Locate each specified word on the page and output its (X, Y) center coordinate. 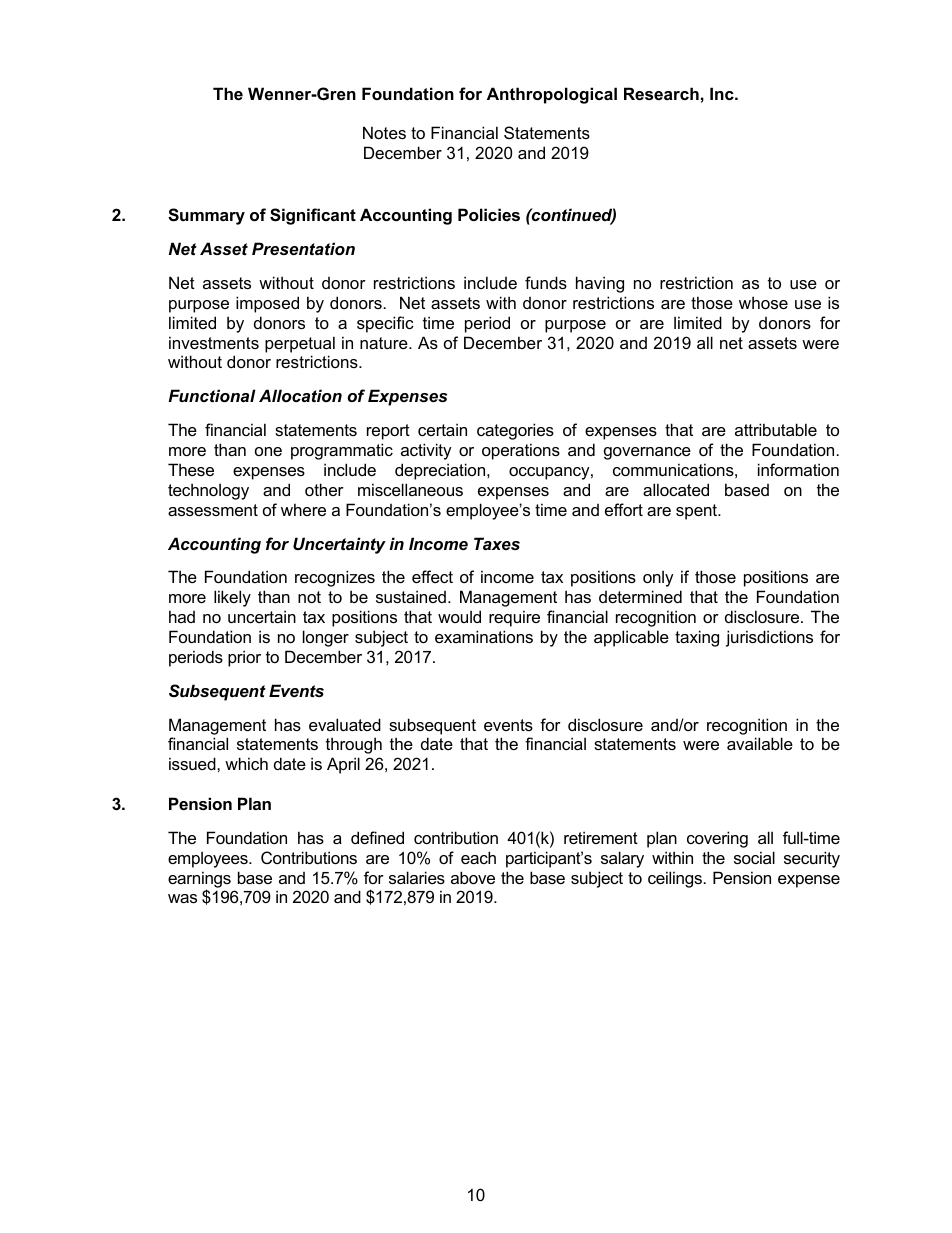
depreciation (441, 471)
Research (661, 93)
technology (208, 491)
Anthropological (552, 95)
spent (698, 512)
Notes (384, 132)
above (473, 877)
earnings (199, 880)
